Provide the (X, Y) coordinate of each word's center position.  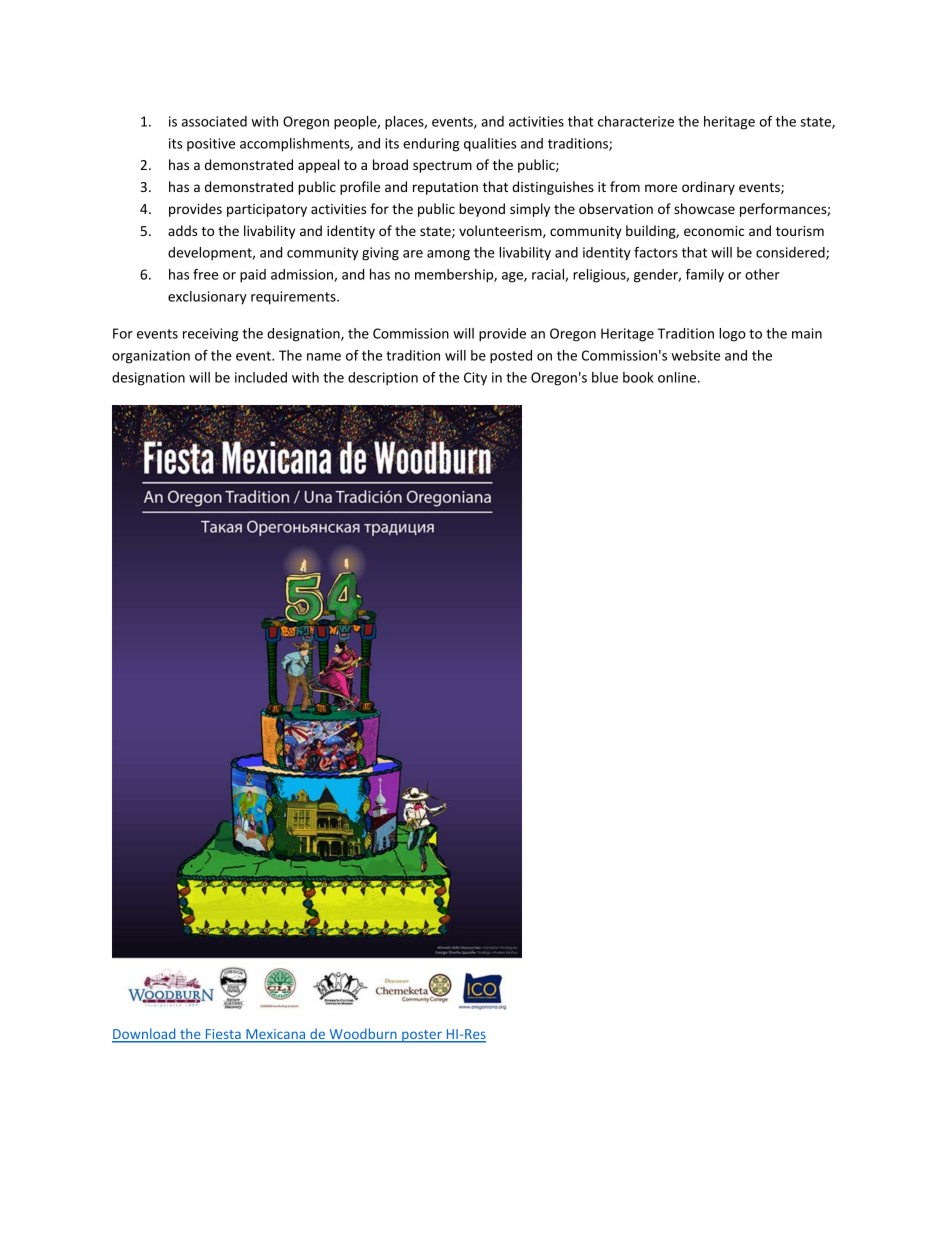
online (678, 377)
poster (422, 1036)
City (475, 378)
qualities (490, 145)
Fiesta (223, 1035)
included (261, 377)
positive (211, 144)
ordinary (708, 188)
